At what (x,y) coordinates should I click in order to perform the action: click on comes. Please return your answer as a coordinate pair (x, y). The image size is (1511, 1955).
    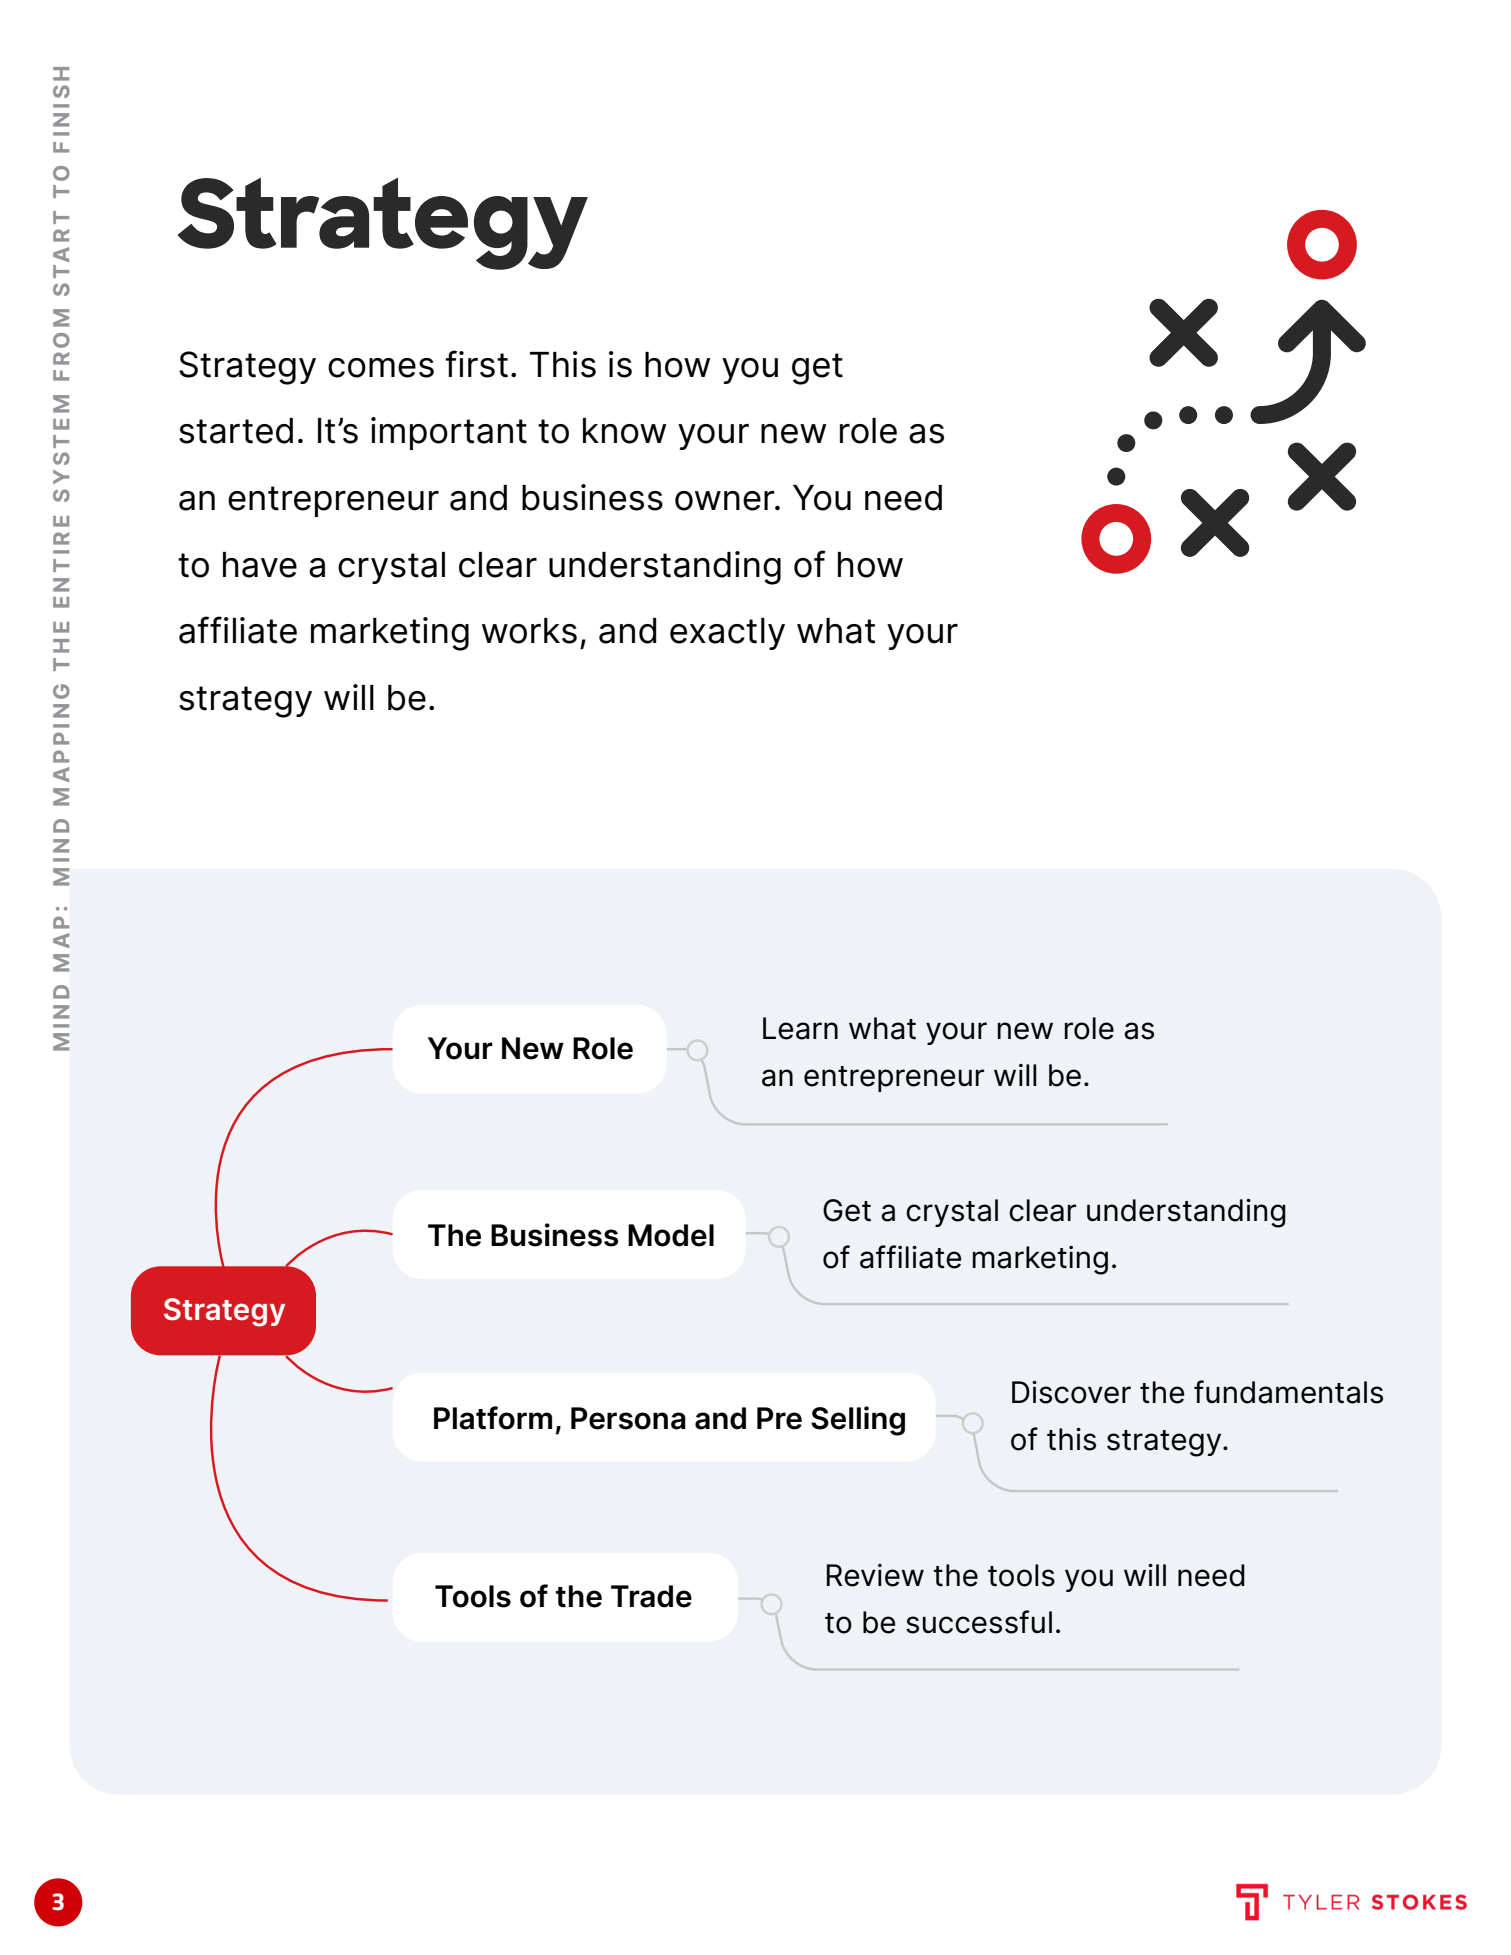
    Looking at the image, I should click on (381, 368).
